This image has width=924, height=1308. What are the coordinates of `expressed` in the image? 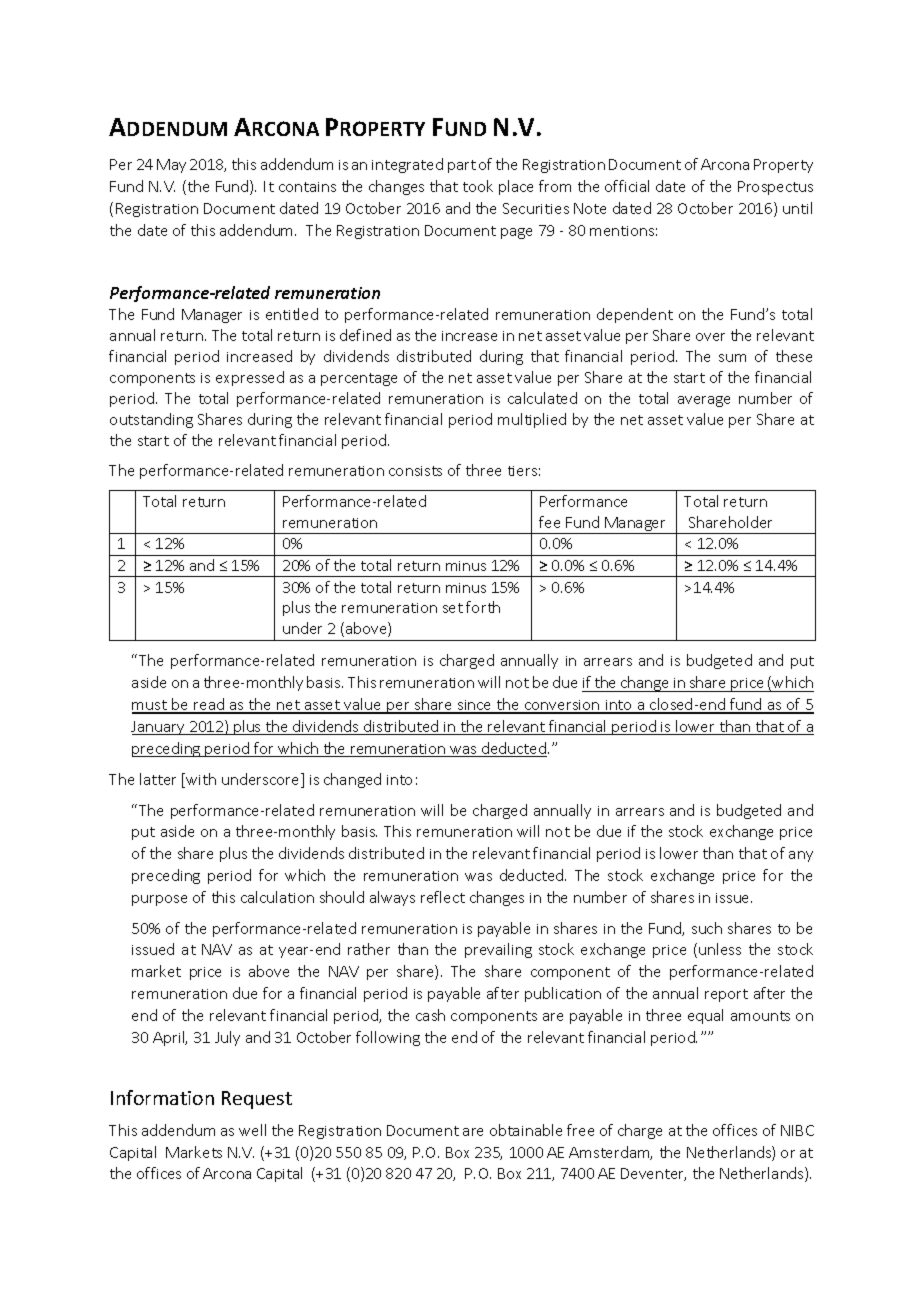 It's located at (250, 378).
